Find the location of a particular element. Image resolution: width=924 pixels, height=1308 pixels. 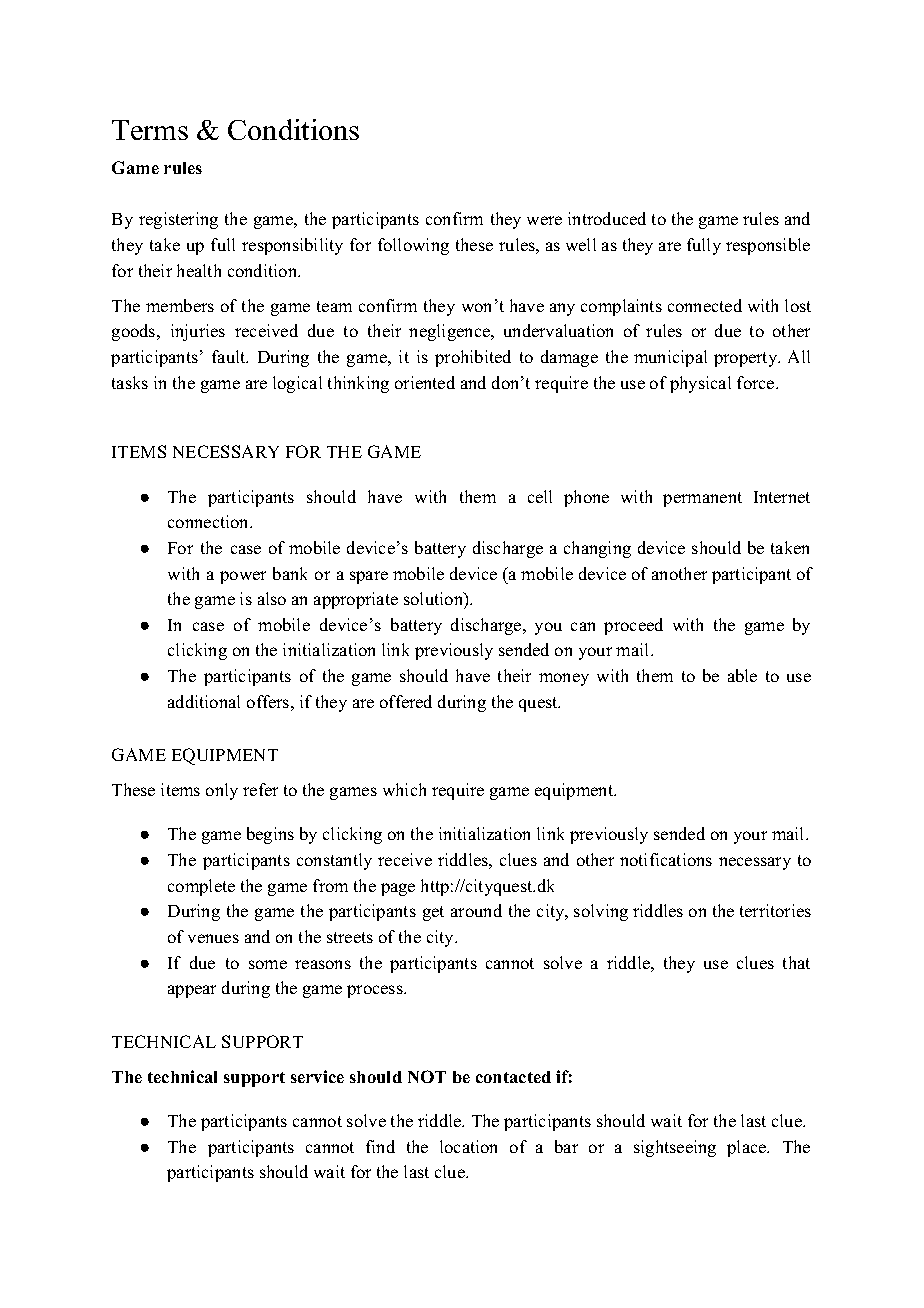

Terms is located at coordinates (150, 130).
